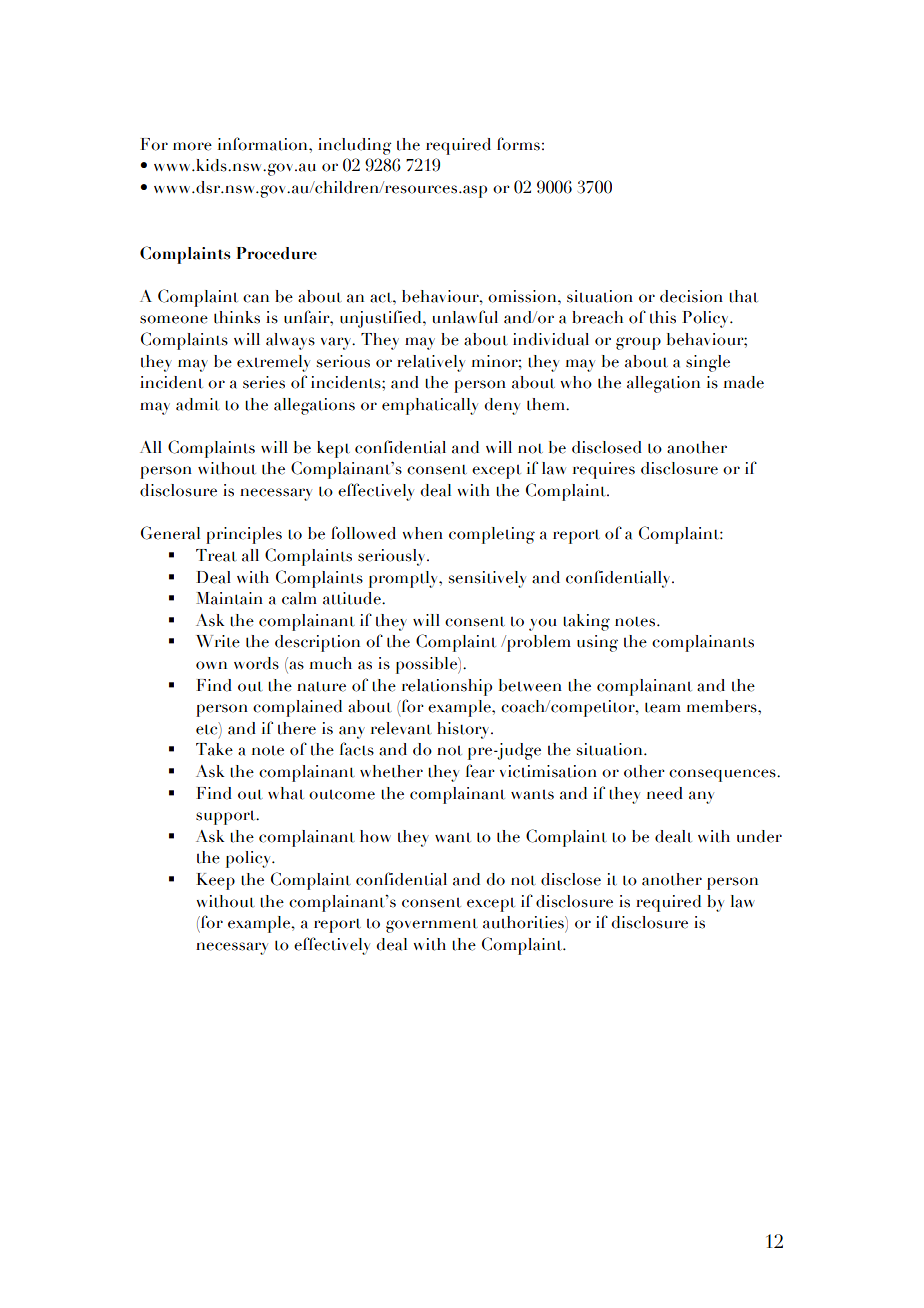  Describe the element at coordinates (663, 707) in the screenshot. I see `team` at that location.
